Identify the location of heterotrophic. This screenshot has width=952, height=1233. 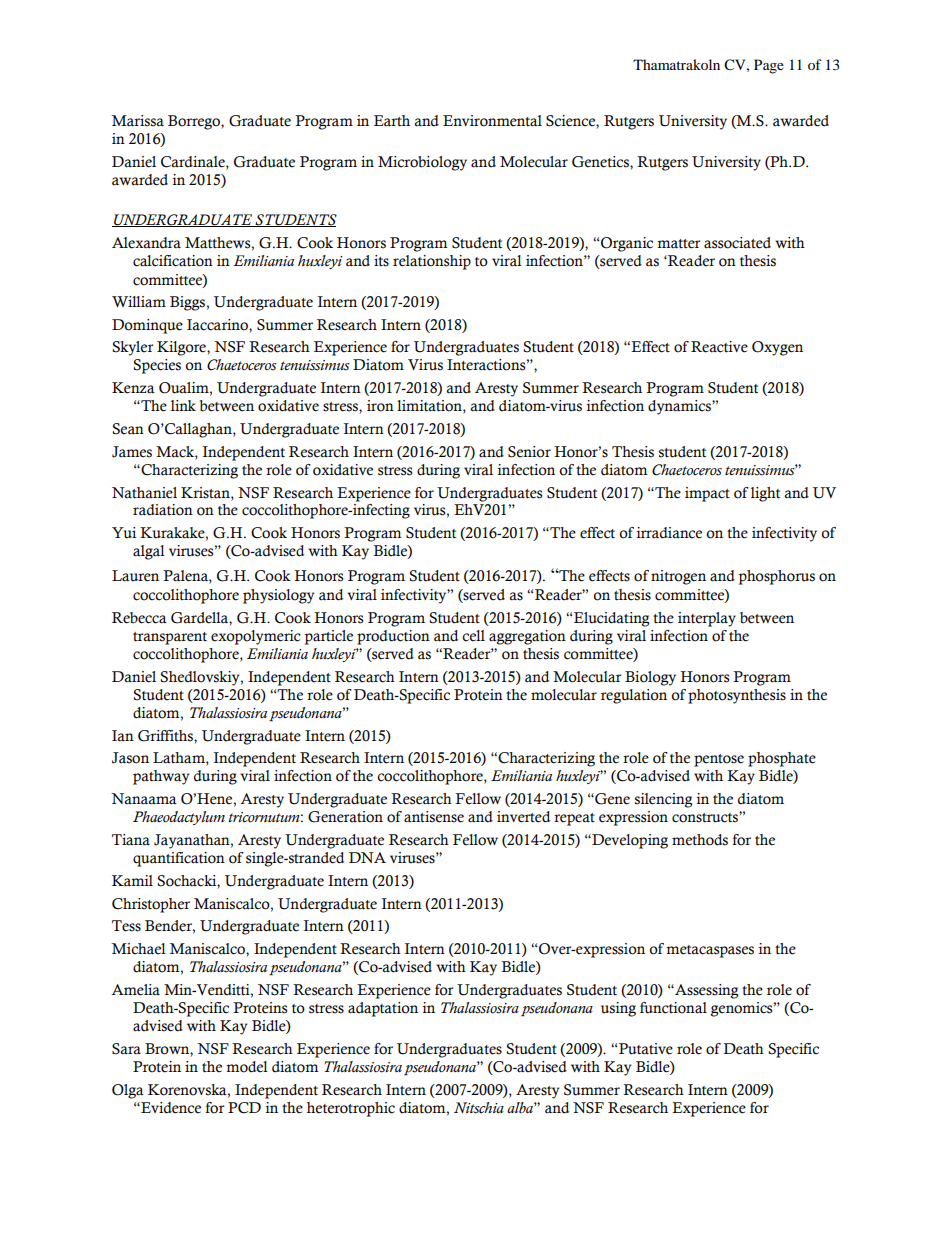
(351, 1109).
